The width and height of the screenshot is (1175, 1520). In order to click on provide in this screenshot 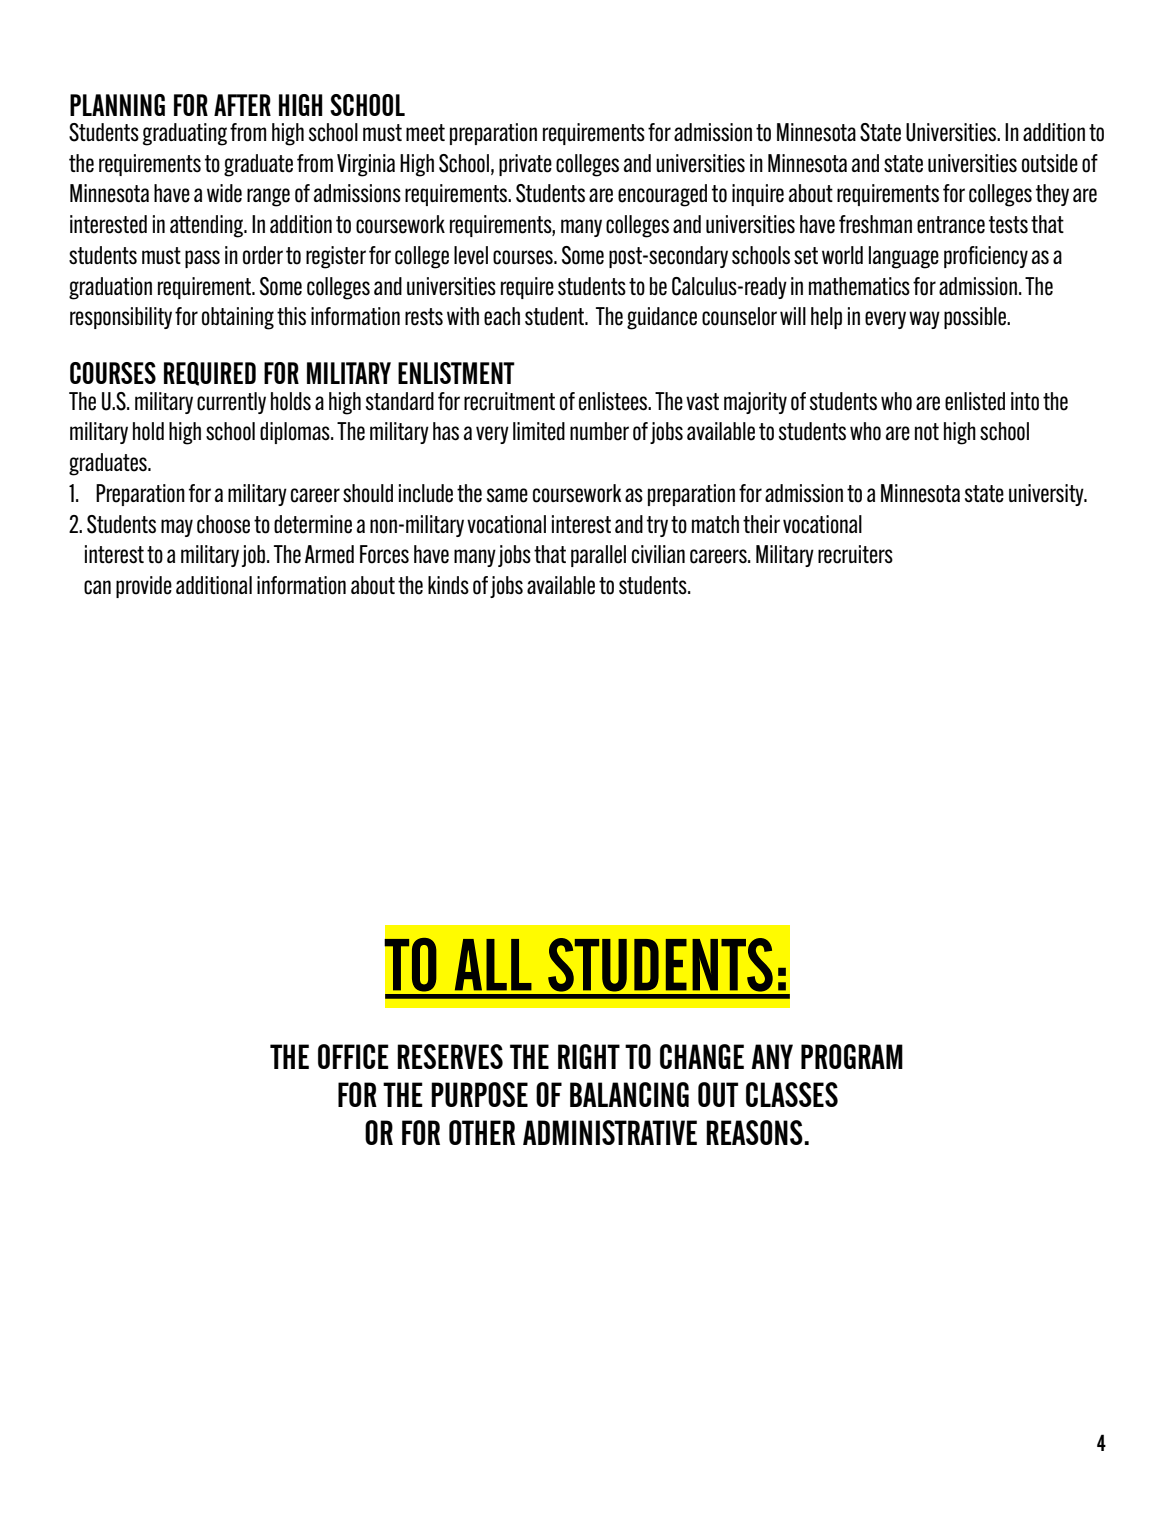, I will do `click(144, 587)`.
